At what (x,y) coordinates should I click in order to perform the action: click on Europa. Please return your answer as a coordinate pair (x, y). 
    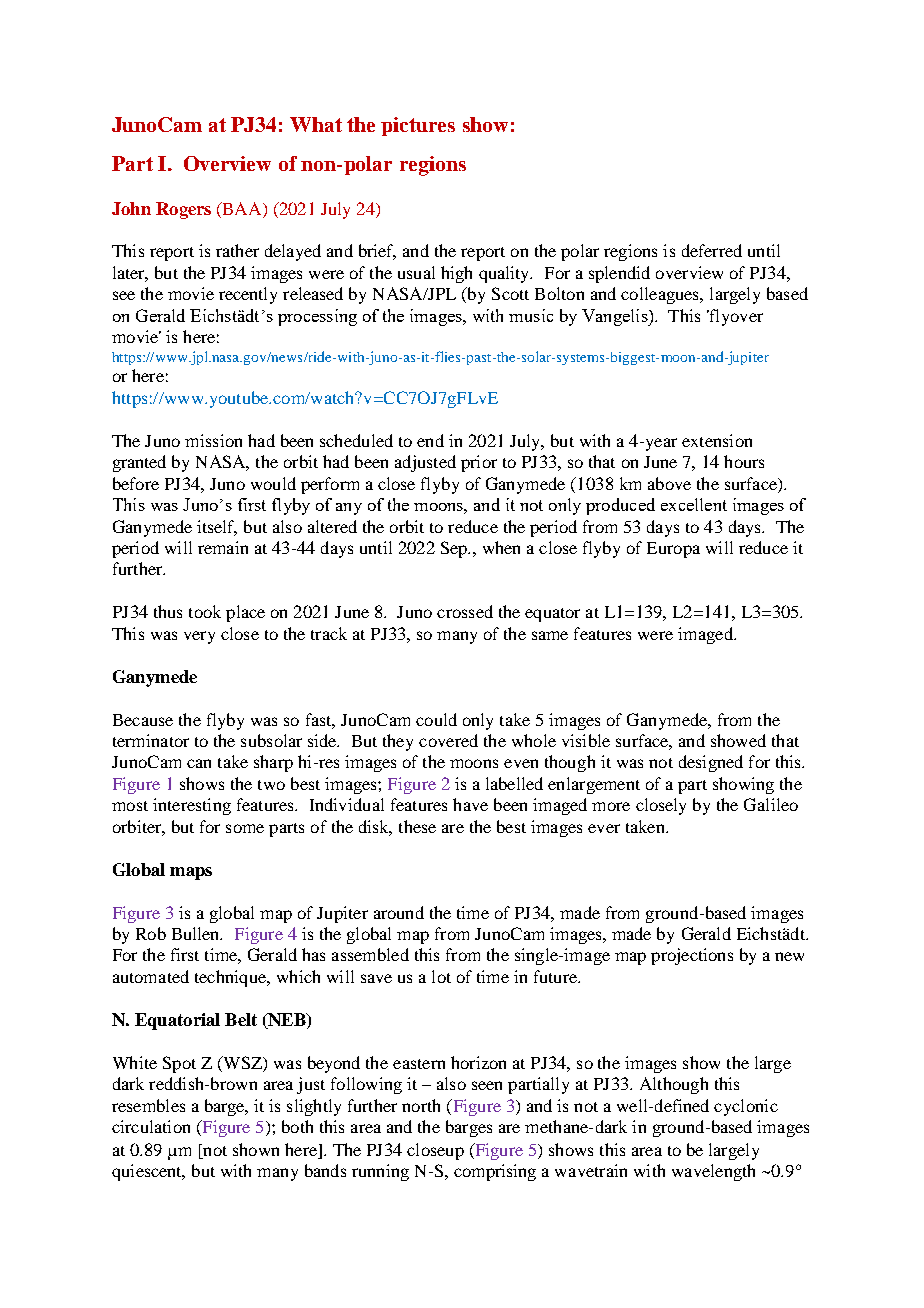
    Looking at the image, I should click on (673, 550).
